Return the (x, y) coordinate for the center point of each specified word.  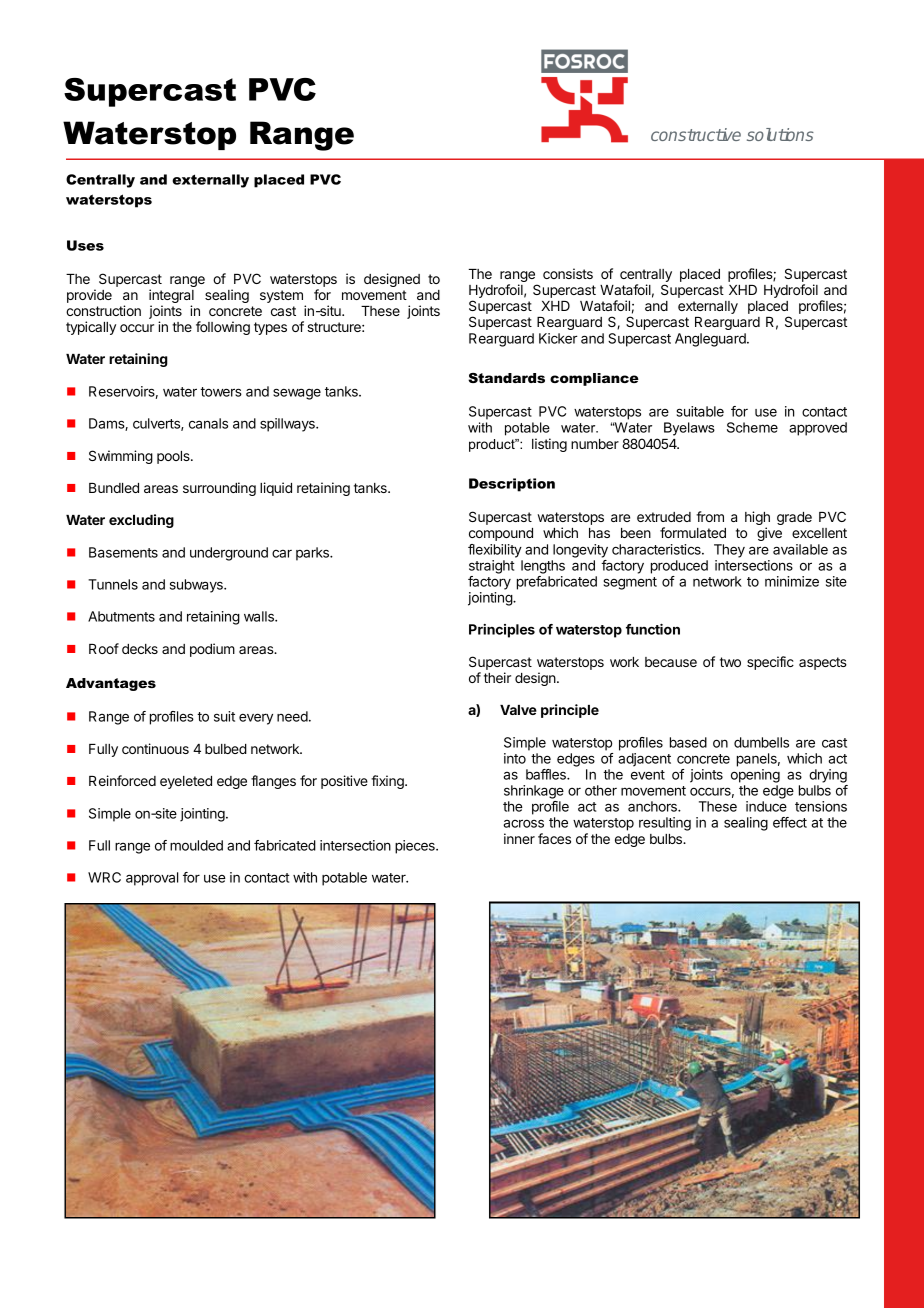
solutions (780, 134)
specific (770, 663)
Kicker (558, 338)
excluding (141, 521)
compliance (594, 379)
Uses (85, 245)
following (223, 328)
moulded (196, 845)
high (757, 519)
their (497, 677)
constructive (696, 134)
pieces (416, 847)
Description (512, 485)
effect (790, 822)
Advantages (111, 684)
